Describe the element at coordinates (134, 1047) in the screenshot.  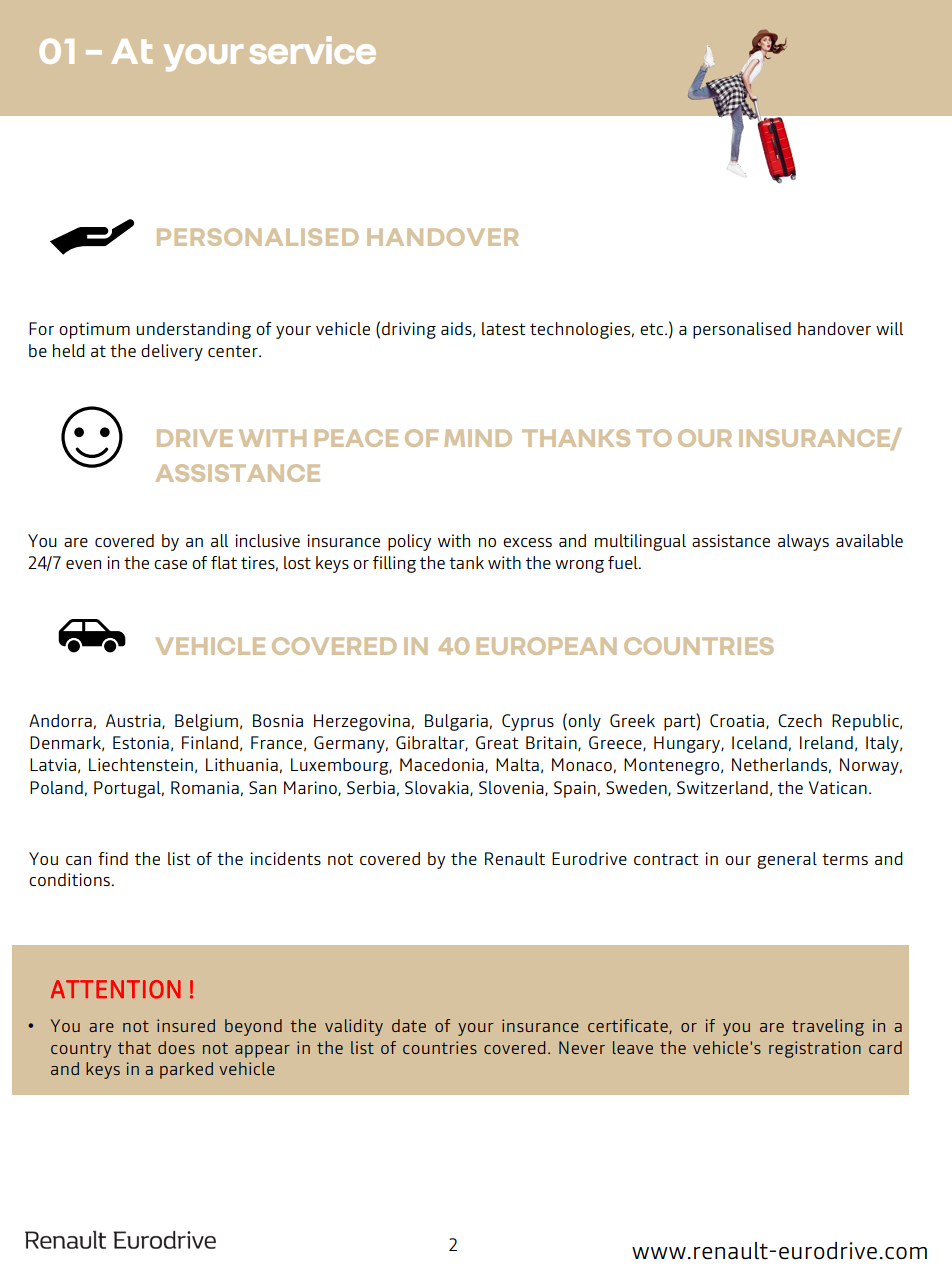
I see `that` at that location.
